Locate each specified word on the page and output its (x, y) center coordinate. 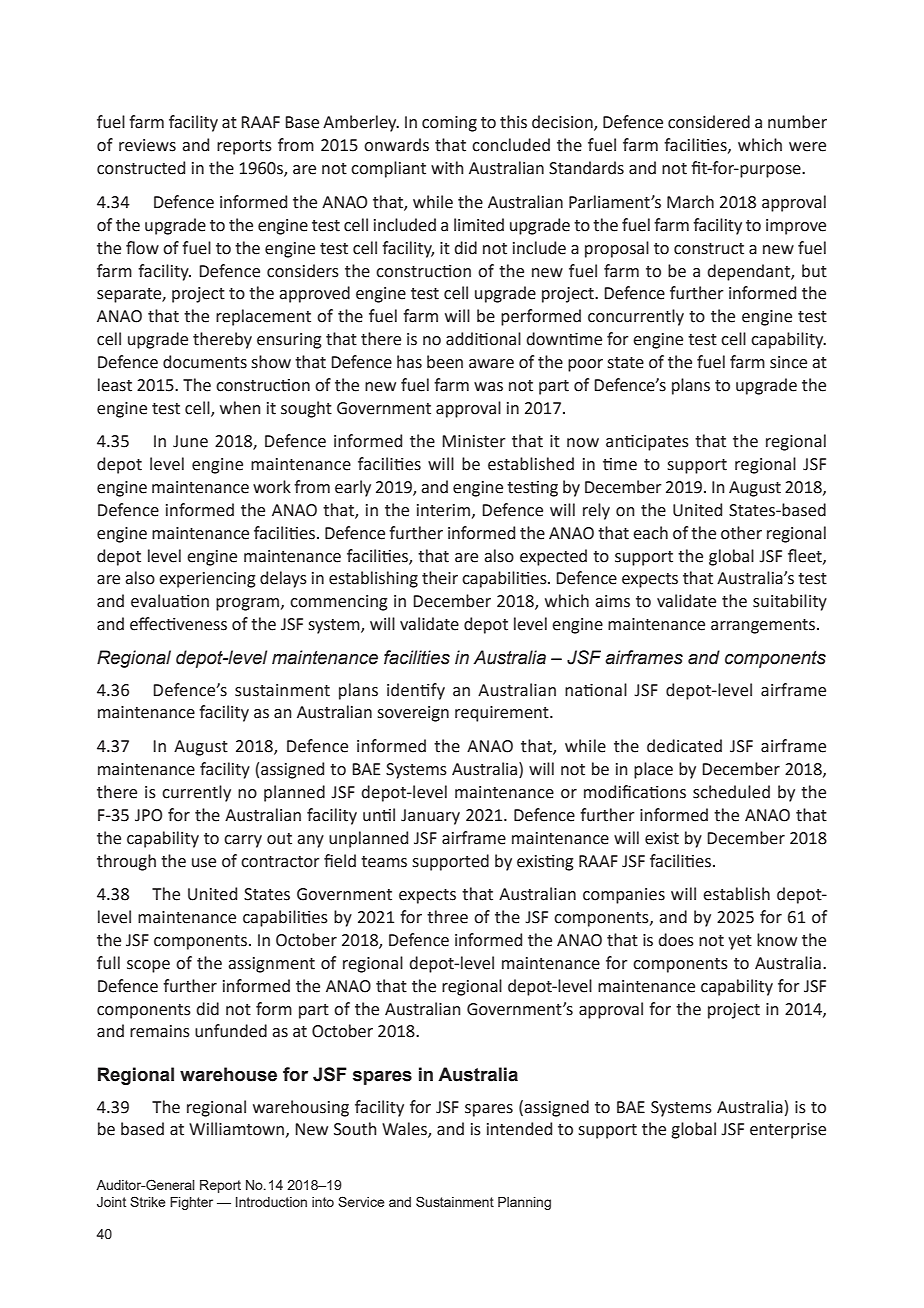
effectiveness (178, 624)
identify (416, 691)
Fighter (191, 1203)
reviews (147, 145)
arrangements (764, 626)
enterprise (788, 1131)
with (447, 168)
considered (709, 122)
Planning (524, 1203)
